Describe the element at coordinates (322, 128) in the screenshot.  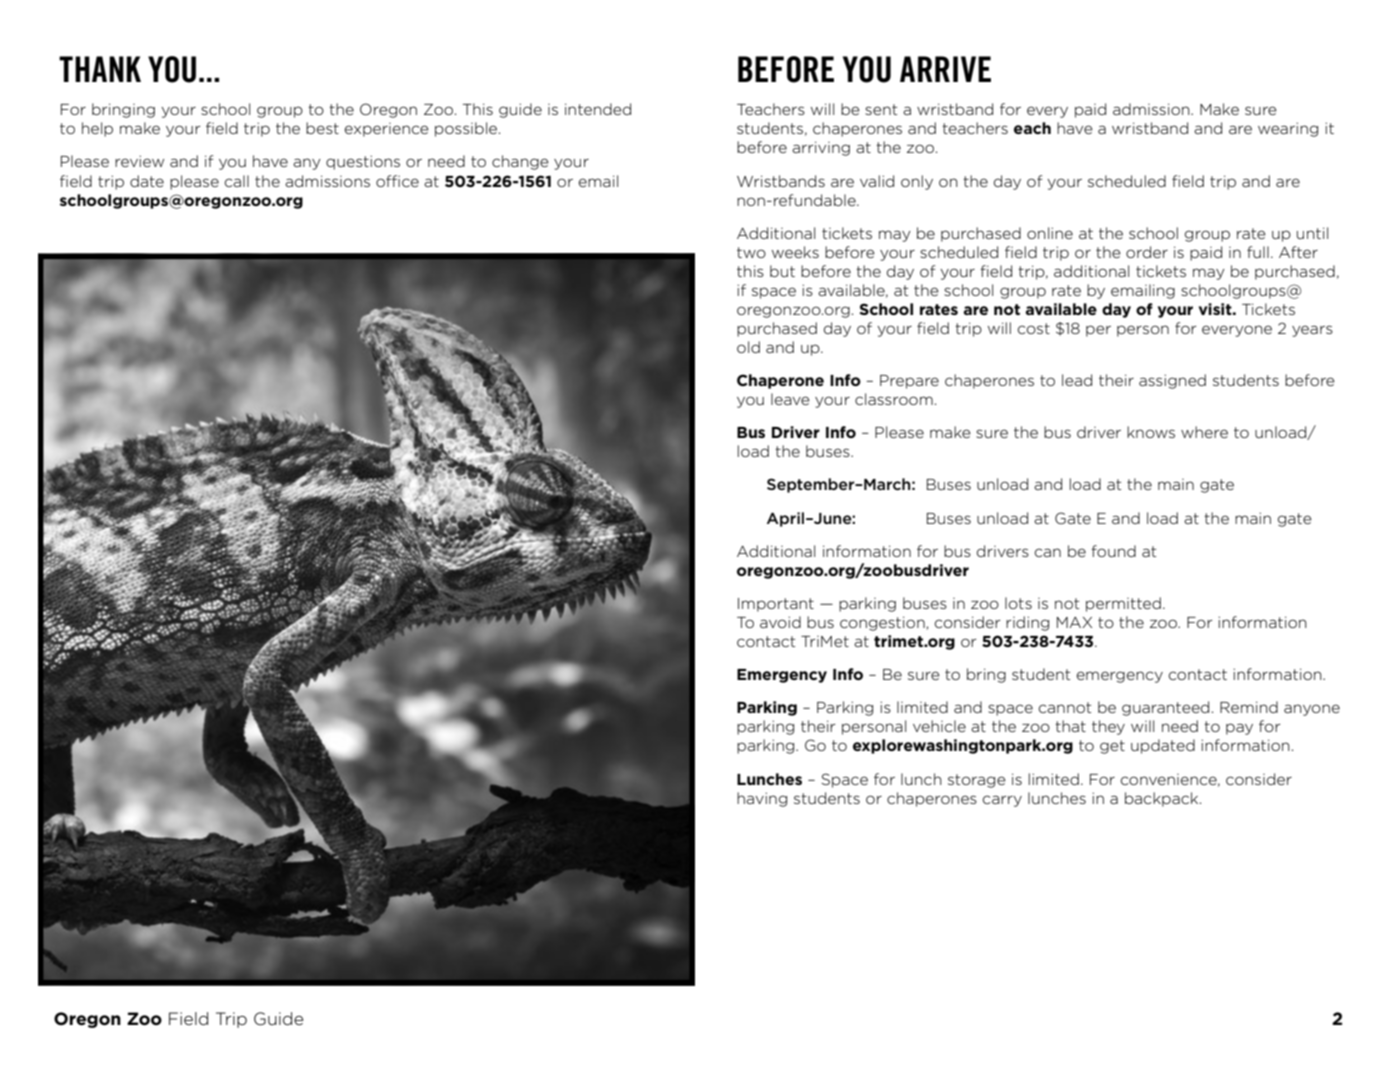
I see `best` at that location.
